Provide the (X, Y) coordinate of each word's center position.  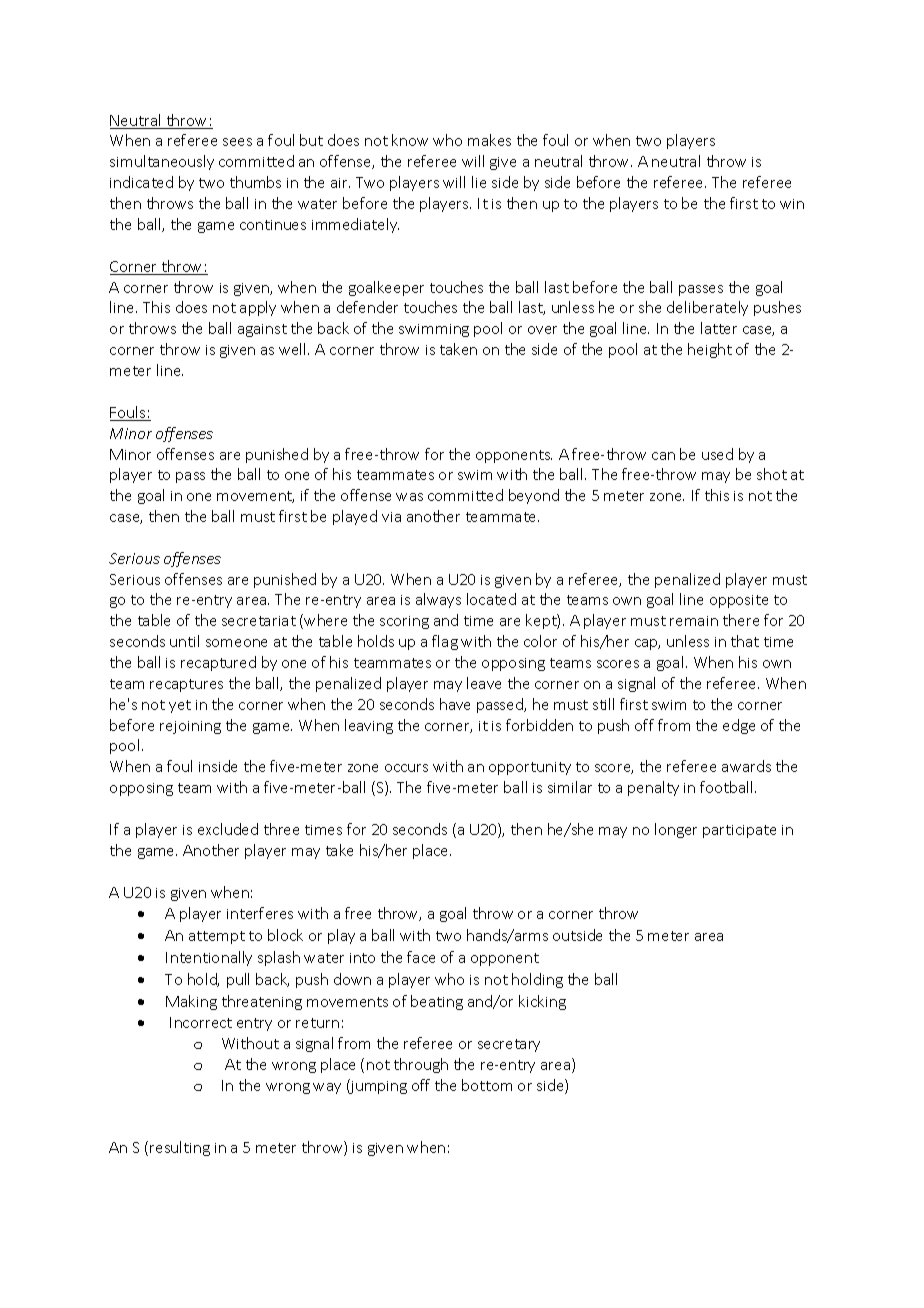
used (717, 454)
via (391, 517)
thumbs (255, 182)
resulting (180, 1148)
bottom (487, 1085)
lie (479, 182)
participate (739, 831)
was (409, 497)
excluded (228, 829)
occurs (406, 768)
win (792, 204)
